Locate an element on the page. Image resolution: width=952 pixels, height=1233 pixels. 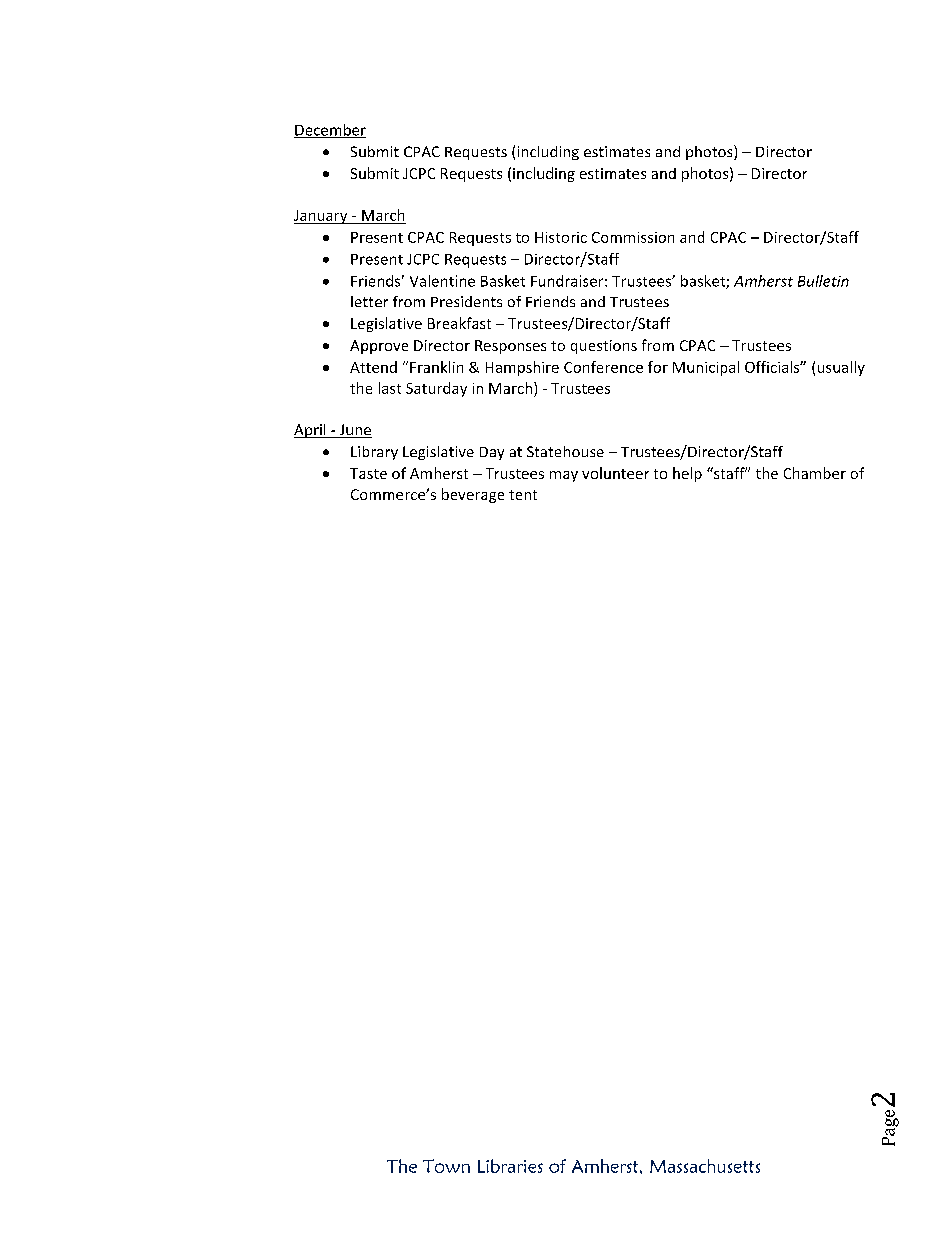
Libraries is located at coordinates (510, 1166).
